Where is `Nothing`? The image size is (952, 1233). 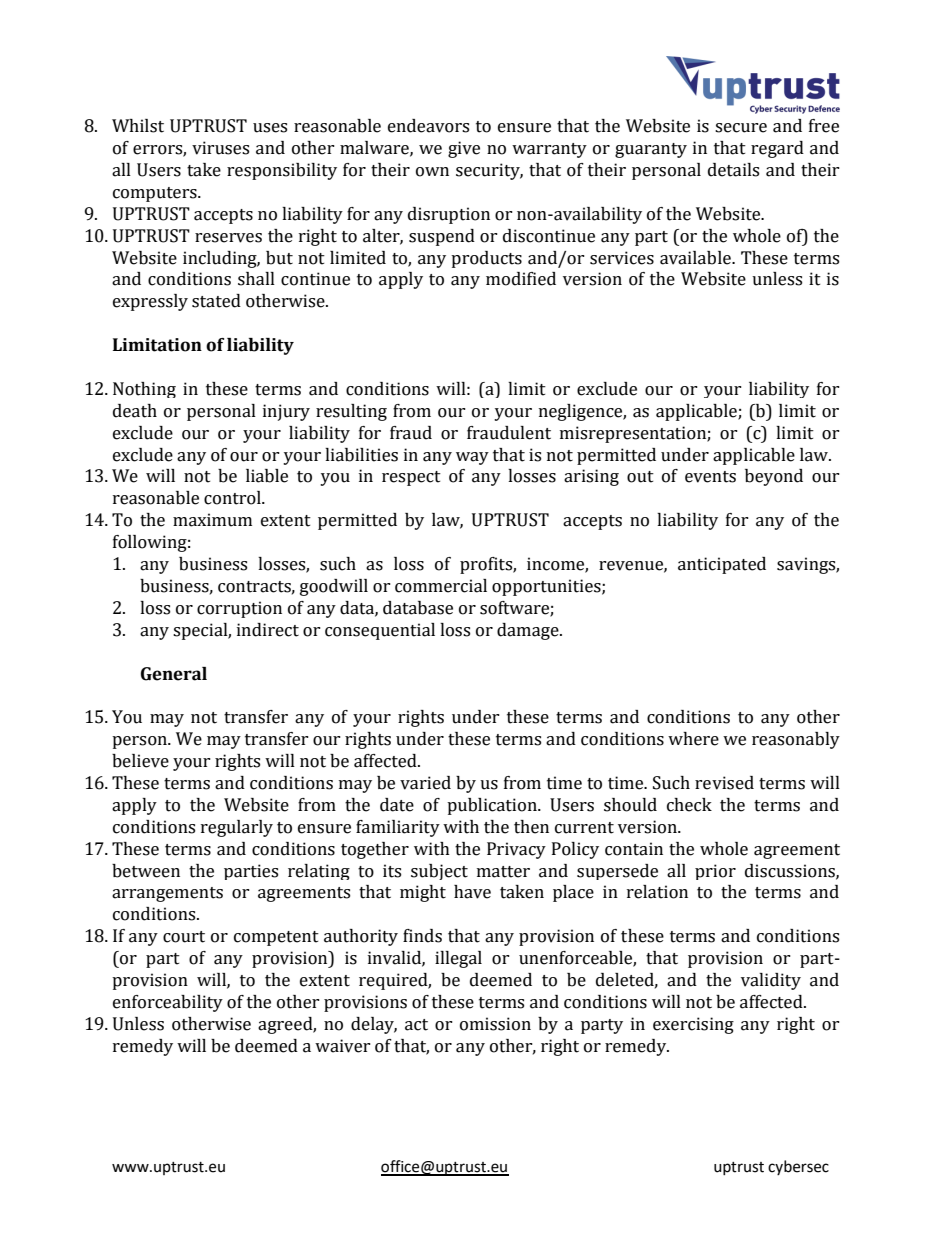 Nothing is located at coordinates (144, 390).
